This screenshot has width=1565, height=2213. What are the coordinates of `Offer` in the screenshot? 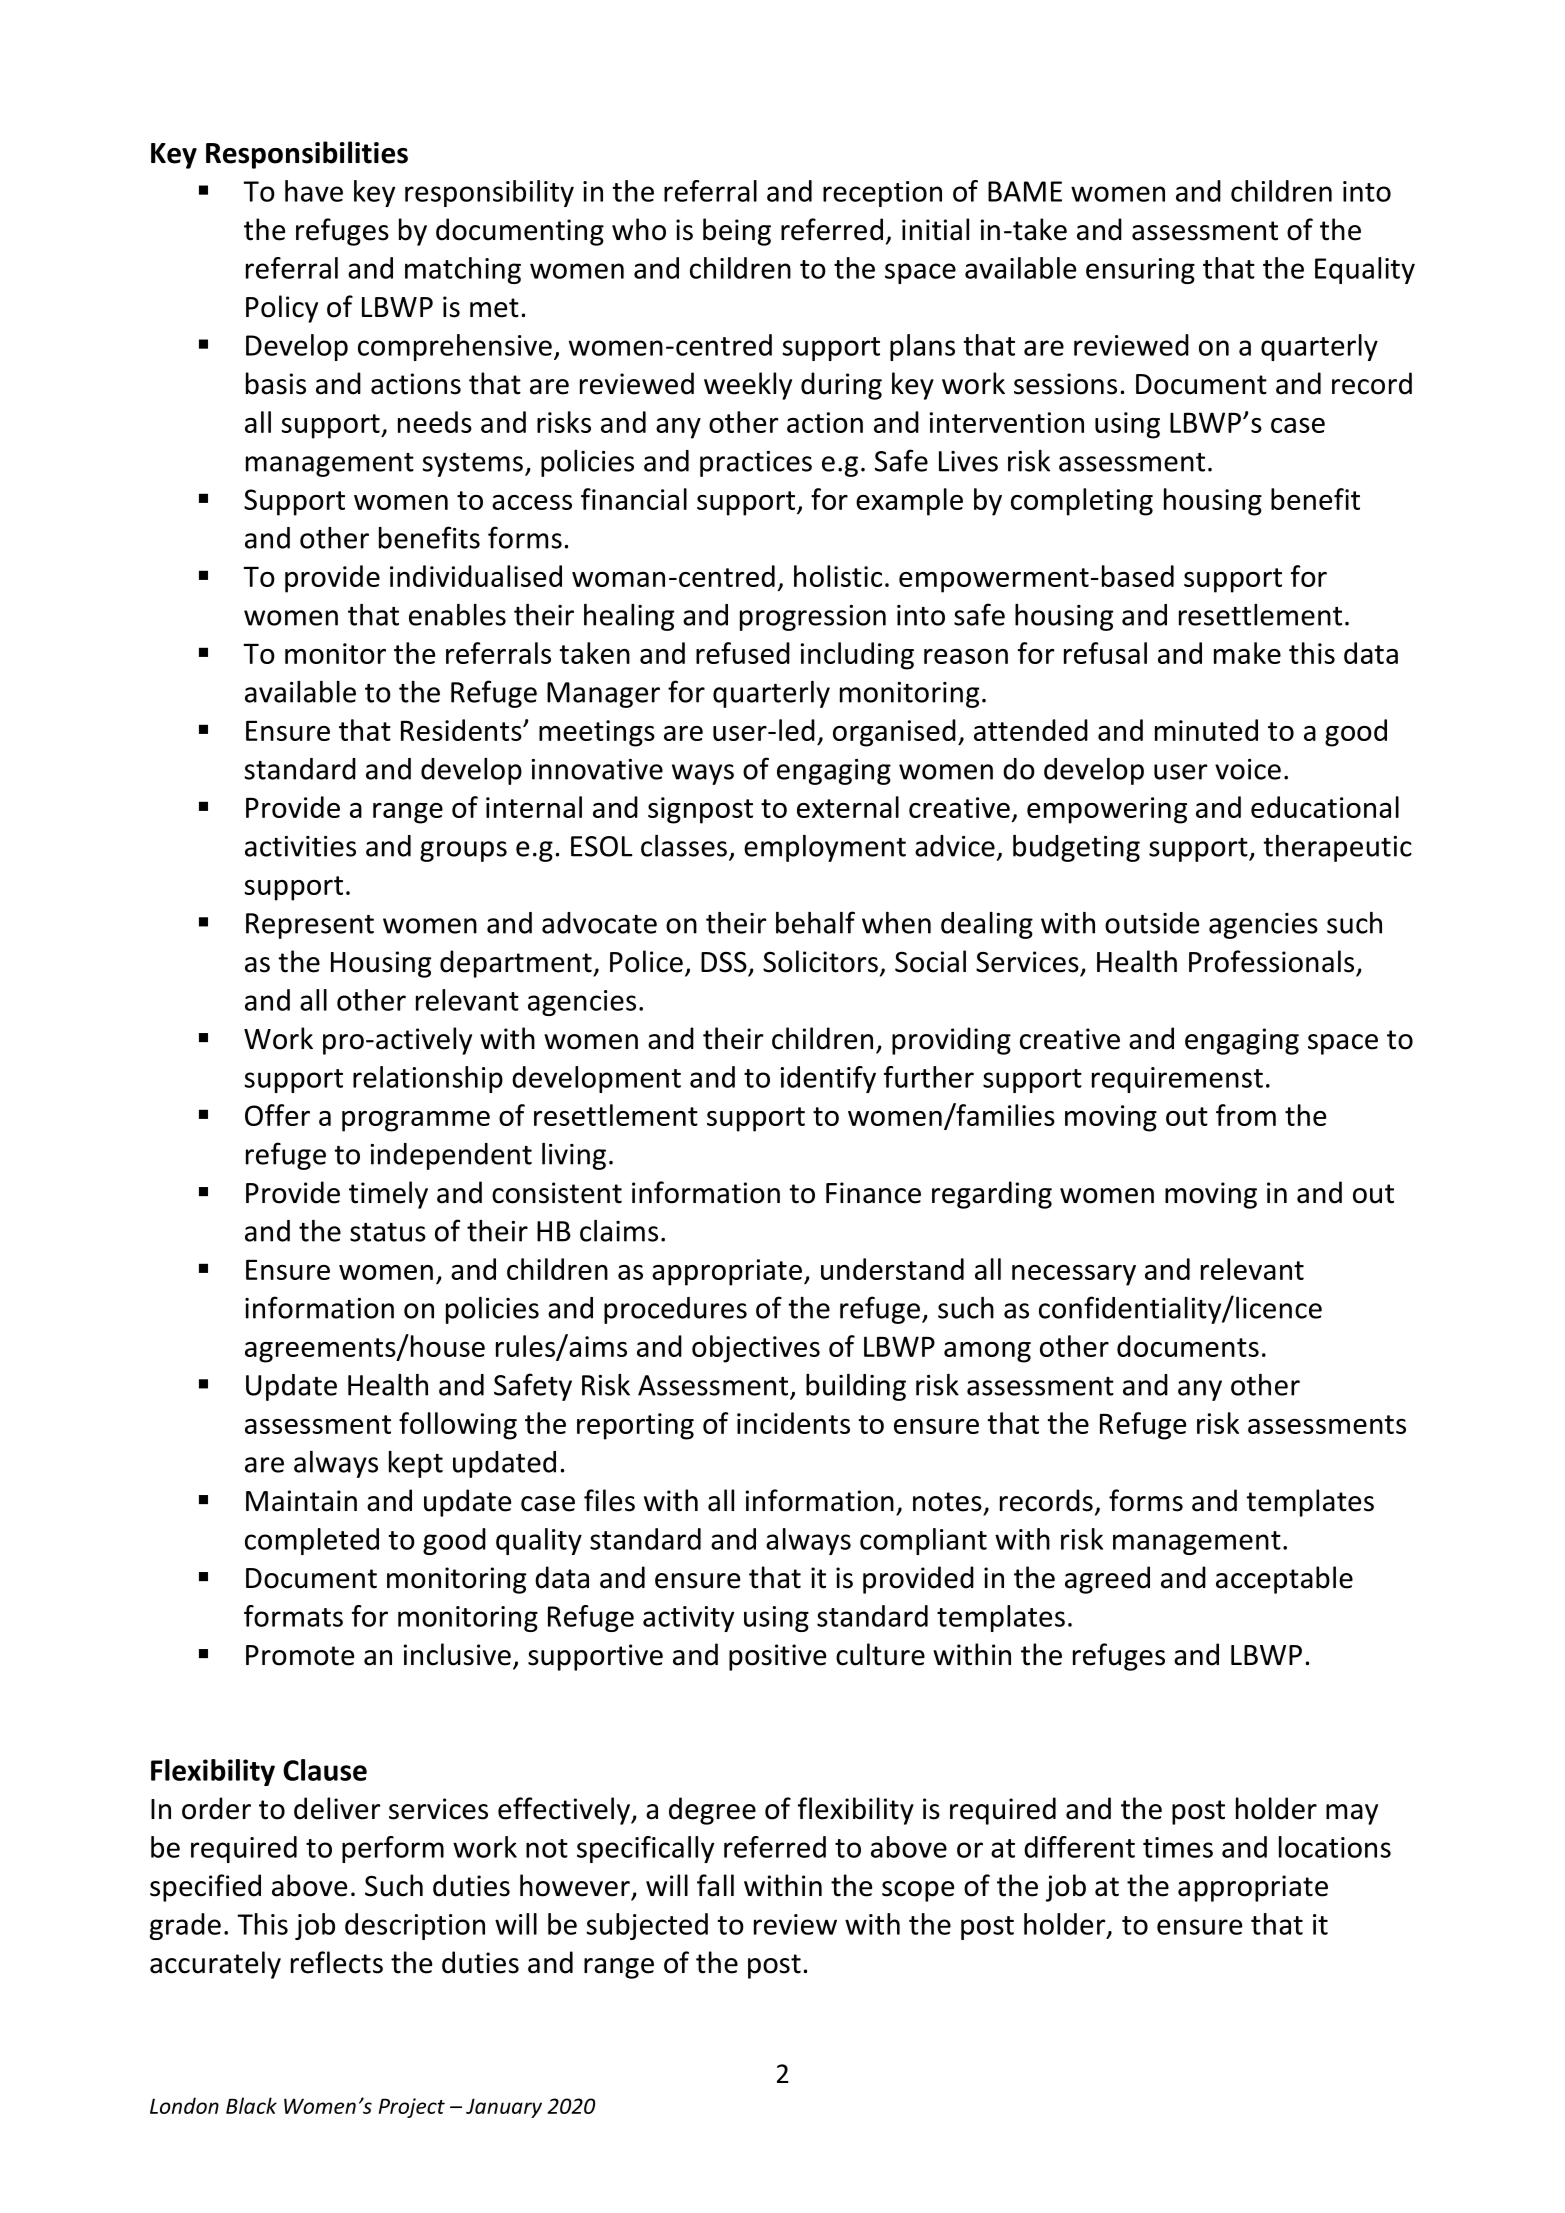 It's located at (277, 1115).
